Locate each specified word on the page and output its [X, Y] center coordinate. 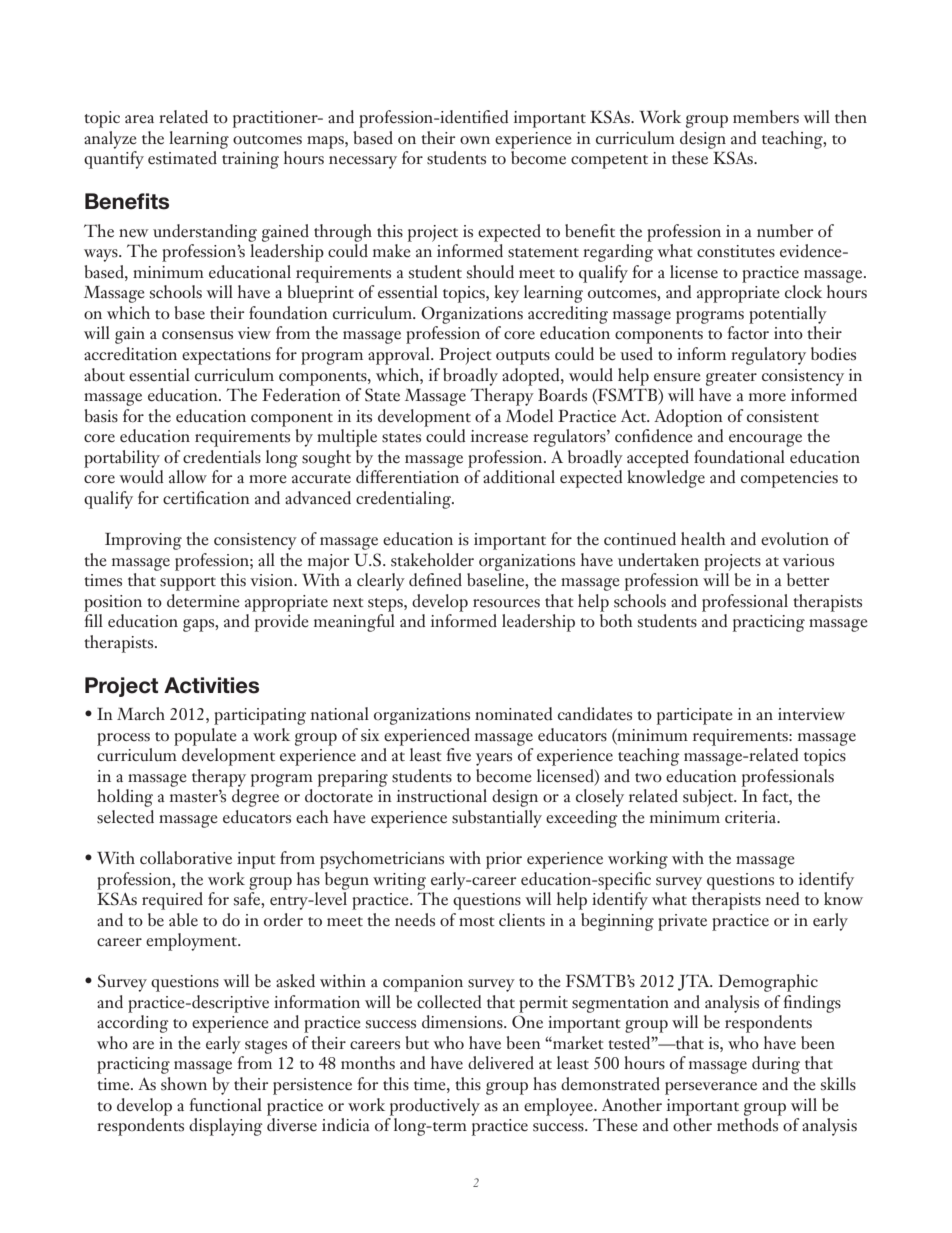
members [766, 117]
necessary [363, 162]
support [188, 584]
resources [506, 603]
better [808, 580]
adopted [532, 377]
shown [184, 1084]
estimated [182, 158]
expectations [226, 356]
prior [504, 860]
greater [731, 379]
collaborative [186, 858]
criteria [752, 817]
